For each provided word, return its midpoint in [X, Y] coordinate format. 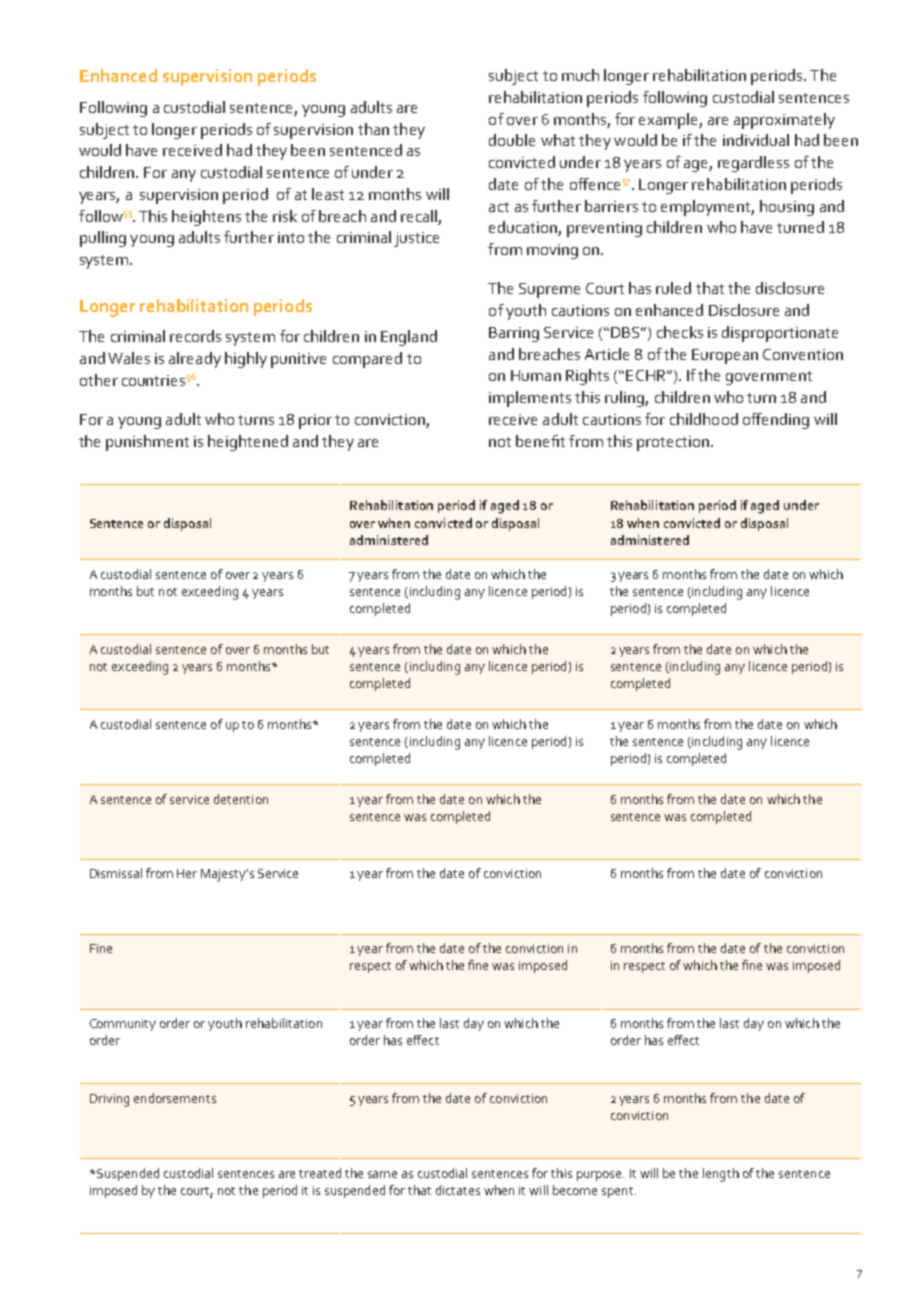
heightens [206, 218]
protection [674, 443]
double [512, 140]
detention [241, 799]
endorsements [175, 1098]
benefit [540, 441]
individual [756, 140]
